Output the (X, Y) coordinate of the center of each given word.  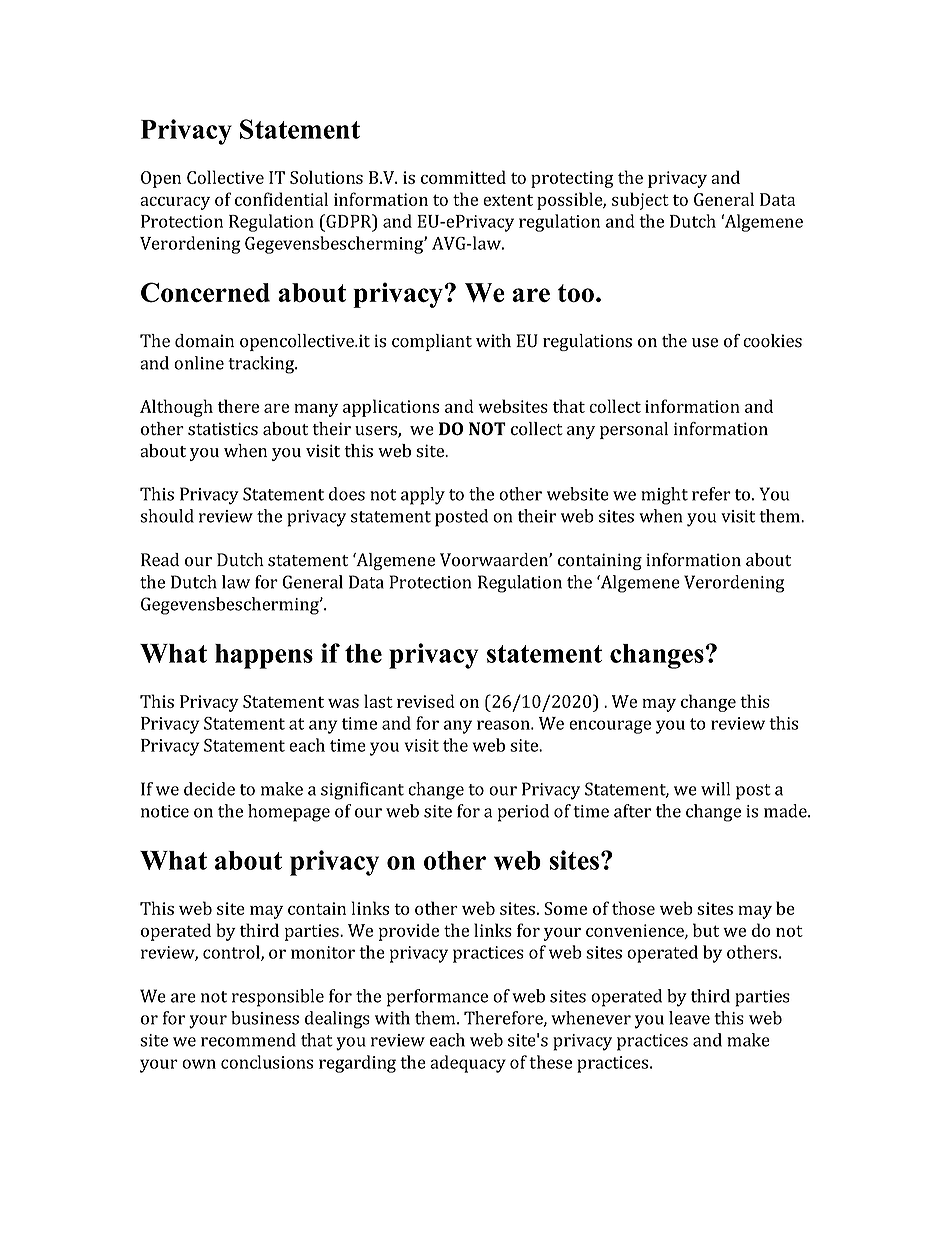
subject (640, 201)
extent (508, 200)
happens (264, 656)
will (715, 789)
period (523, 813)
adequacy (468, 1064)
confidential (281, 199)
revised (426, 701)
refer (711, 494)
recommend (248, 1040)
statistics (223, 429)
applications (391, 408)
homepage (289, 813)
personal (634, 430)
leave (689, 1018)
